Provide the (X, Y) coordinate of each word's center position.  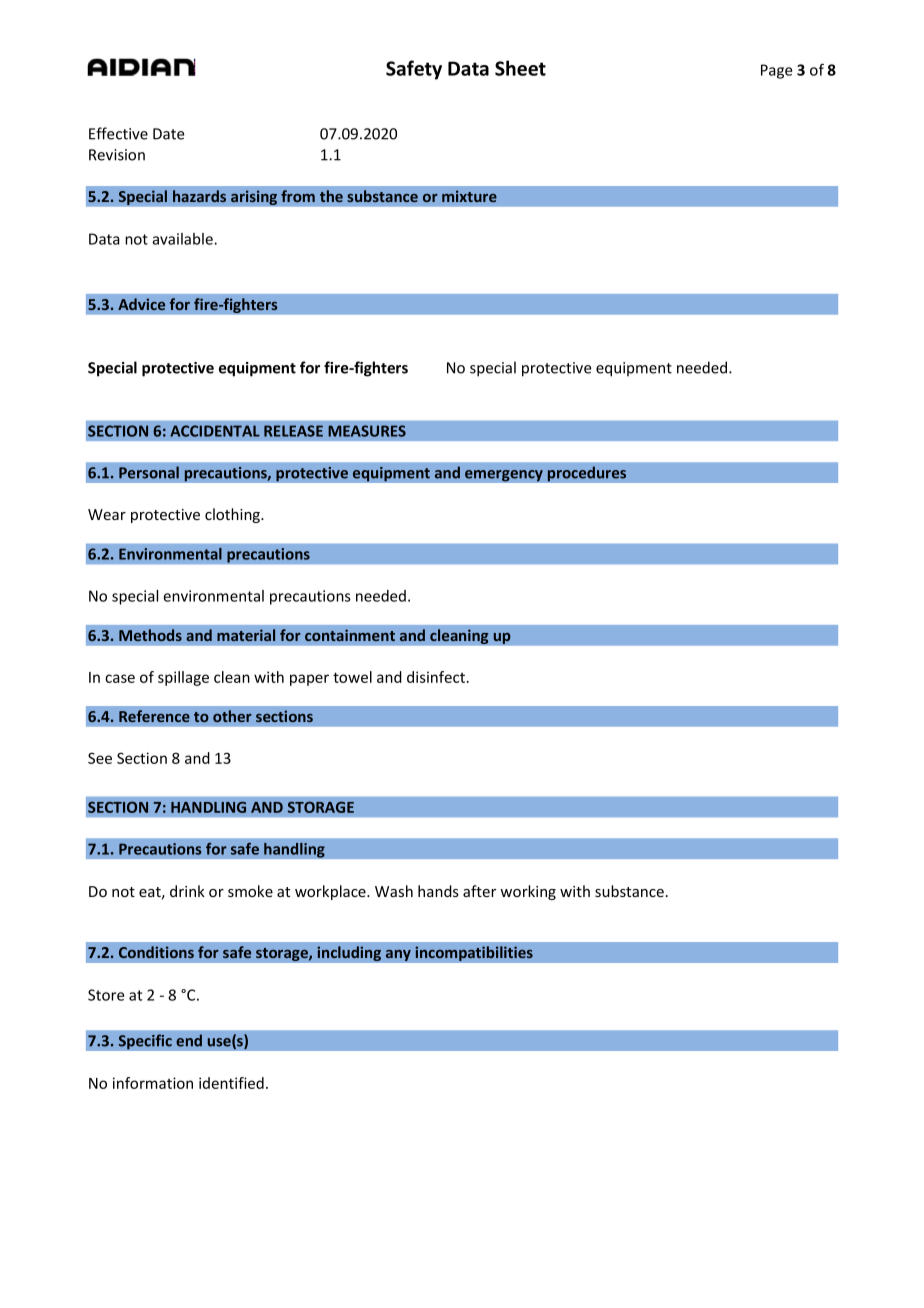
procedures (587, 474)
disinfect (437, 677)
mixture (469, 196)
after (479, 891)
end (189, 1040)
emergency (504, 476)
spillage (183, 678)
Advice (141, 304)
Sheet (520, 68)
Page (776, 71)
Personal (149, 472)
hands (438, 891)
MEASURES (367, 431)
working (528, 892)
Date (169, 134)
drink (187, 891)
